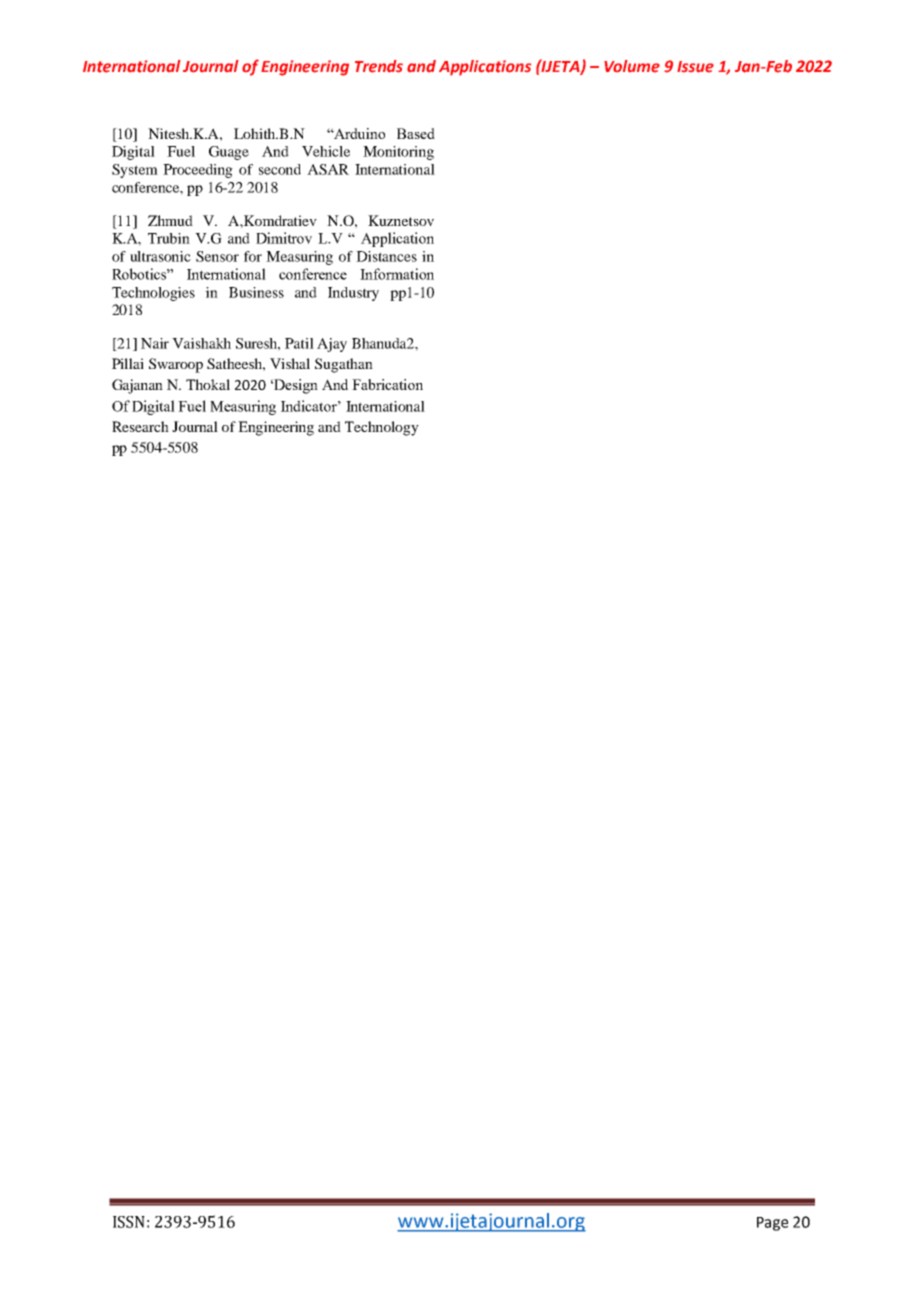 The image size is (924, 1308). I want to click on Ajay, so click(332, 345).
